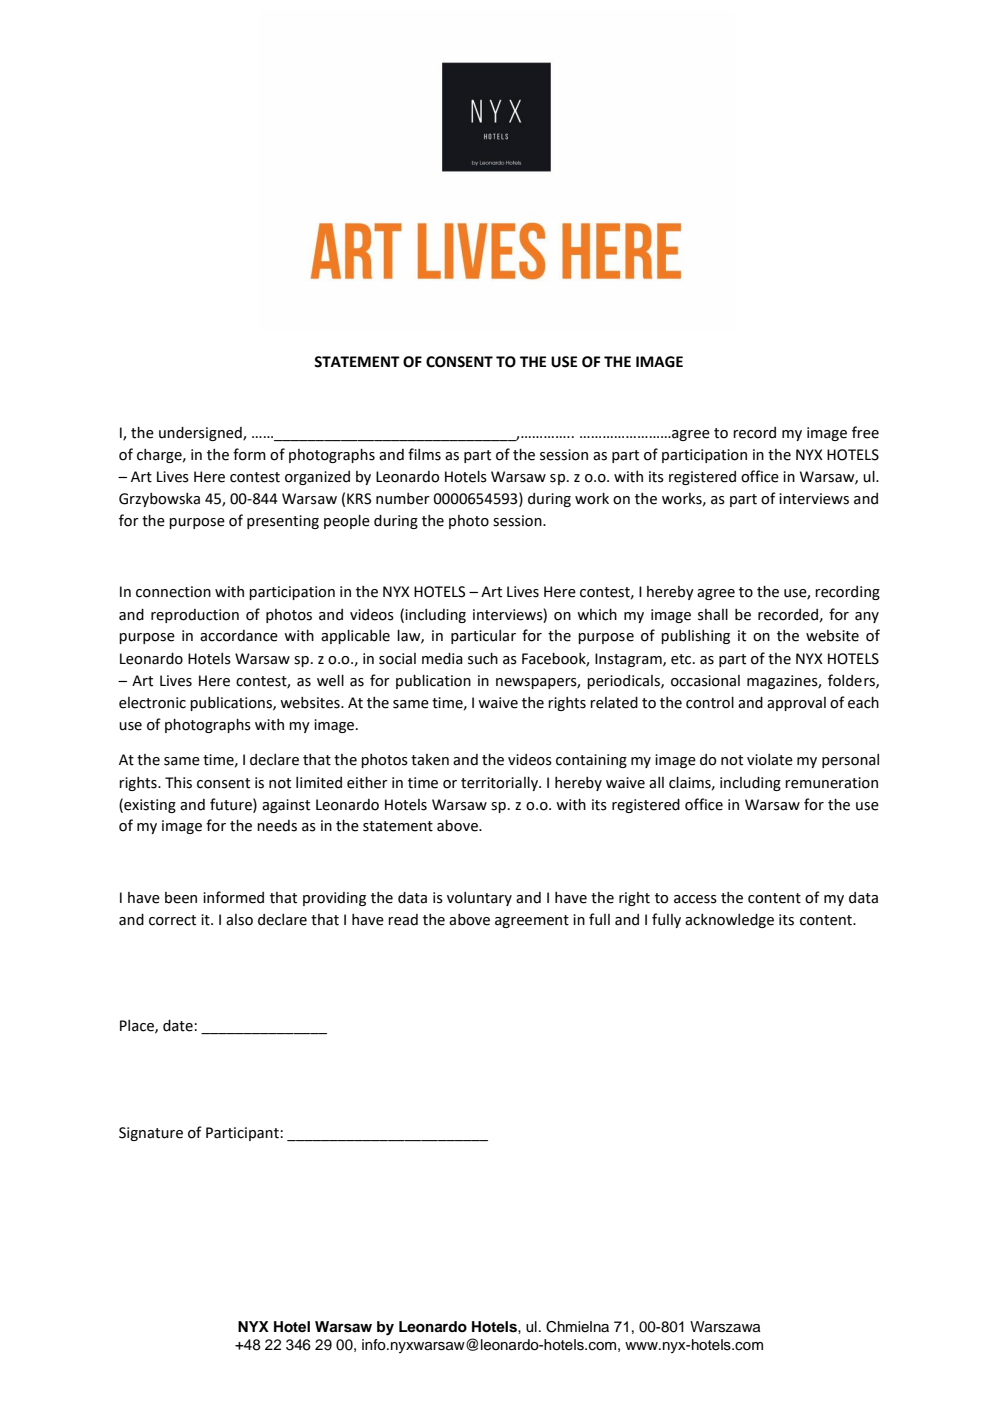 The image size is (999, 1412). What do you see at coordinates (178, 1026) in the screenshot?
I see `date` at bounding box center [178, 1026].
